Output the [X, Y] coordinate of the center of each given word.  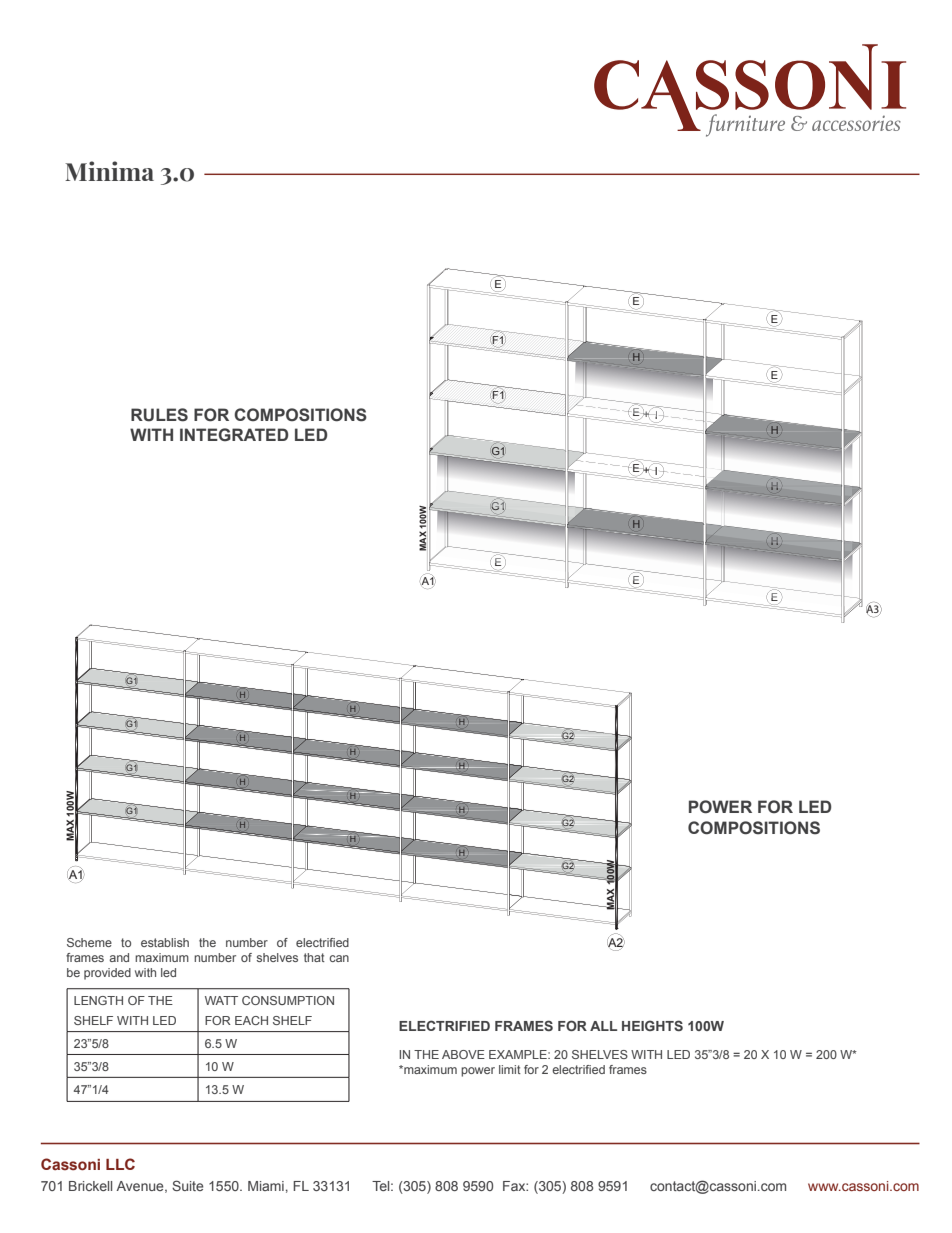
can [339, 958]
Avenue [141, 1187]
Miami [266, 1186]
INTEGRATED [234, 435]
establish [165, 942]
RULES [159, 415]
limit [510, 1069]
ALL [603, 1026]
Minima [109, 171]
